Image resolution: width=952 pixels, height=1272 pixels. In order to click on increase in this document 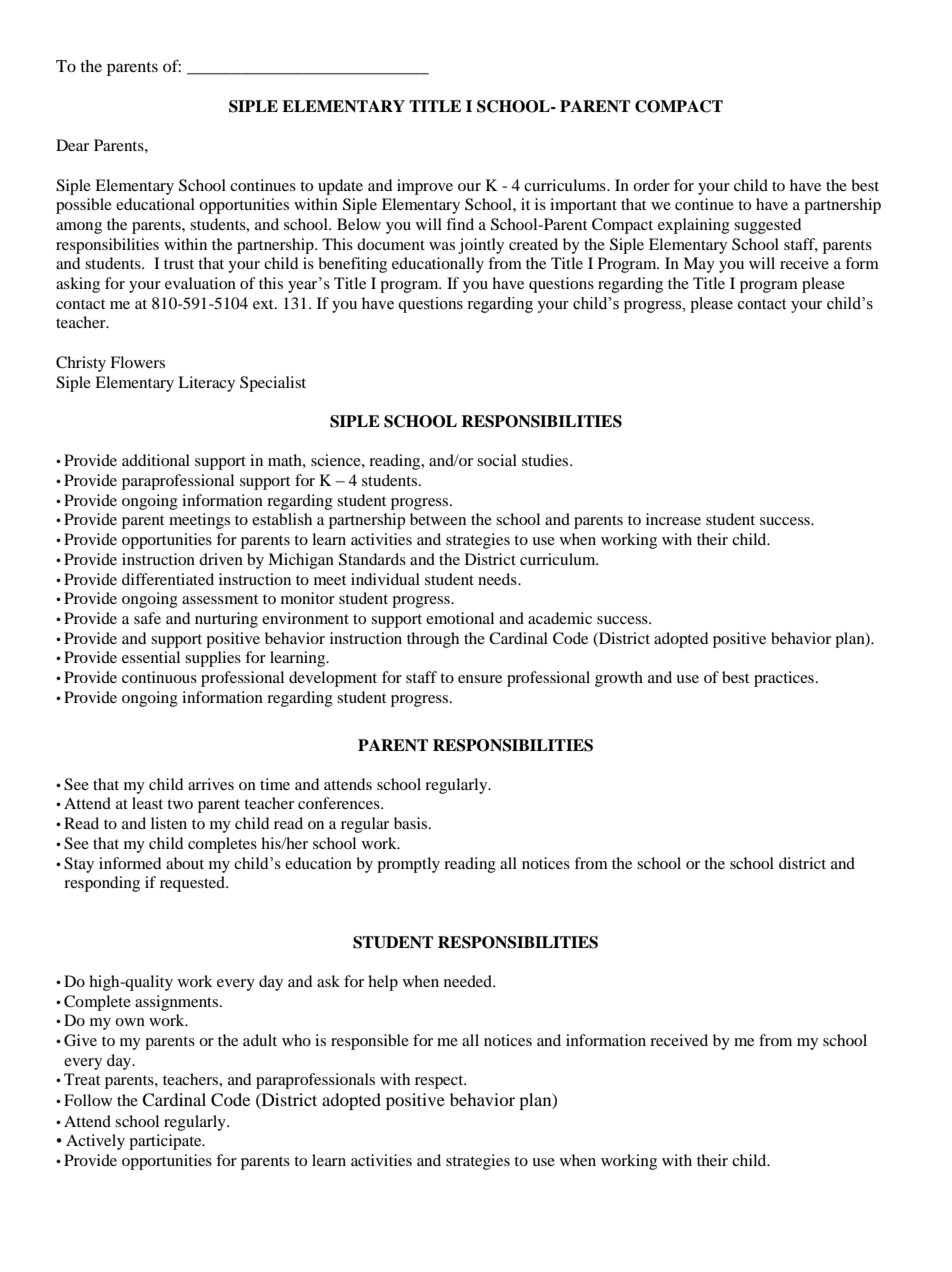, I will do `click(673, 519)`.
